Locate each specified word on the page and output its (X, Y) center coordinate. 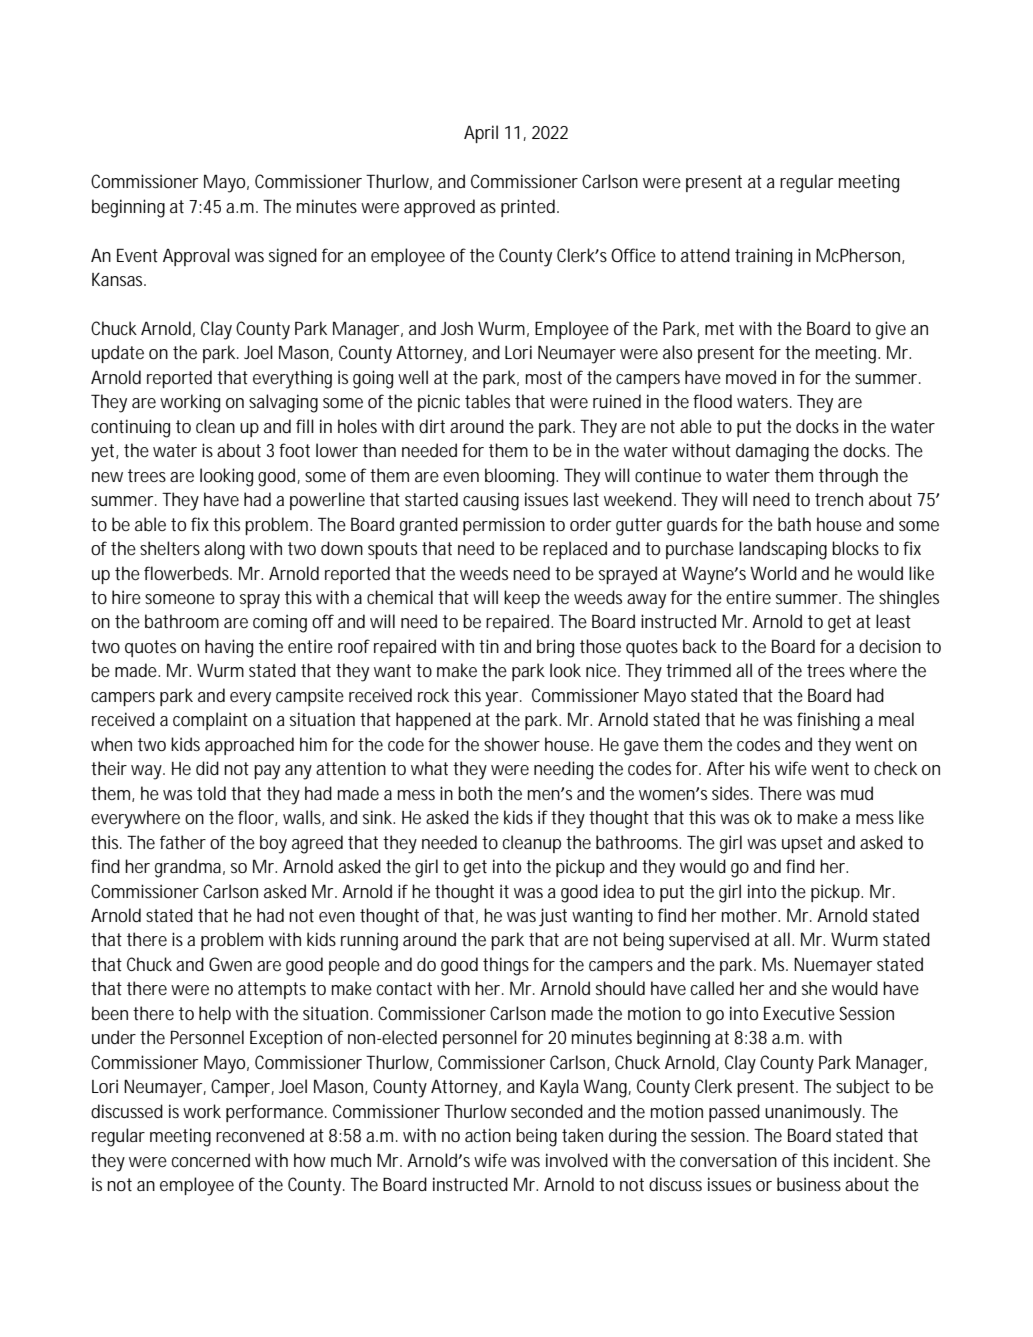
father (183, 842)
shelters (170, 548)
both (475, 793)
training (763, 257)
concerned (211, 1160)
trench (839, 499)
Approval (196, 257)
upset (802, 844)
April (481, 134)
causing (491, 501)
